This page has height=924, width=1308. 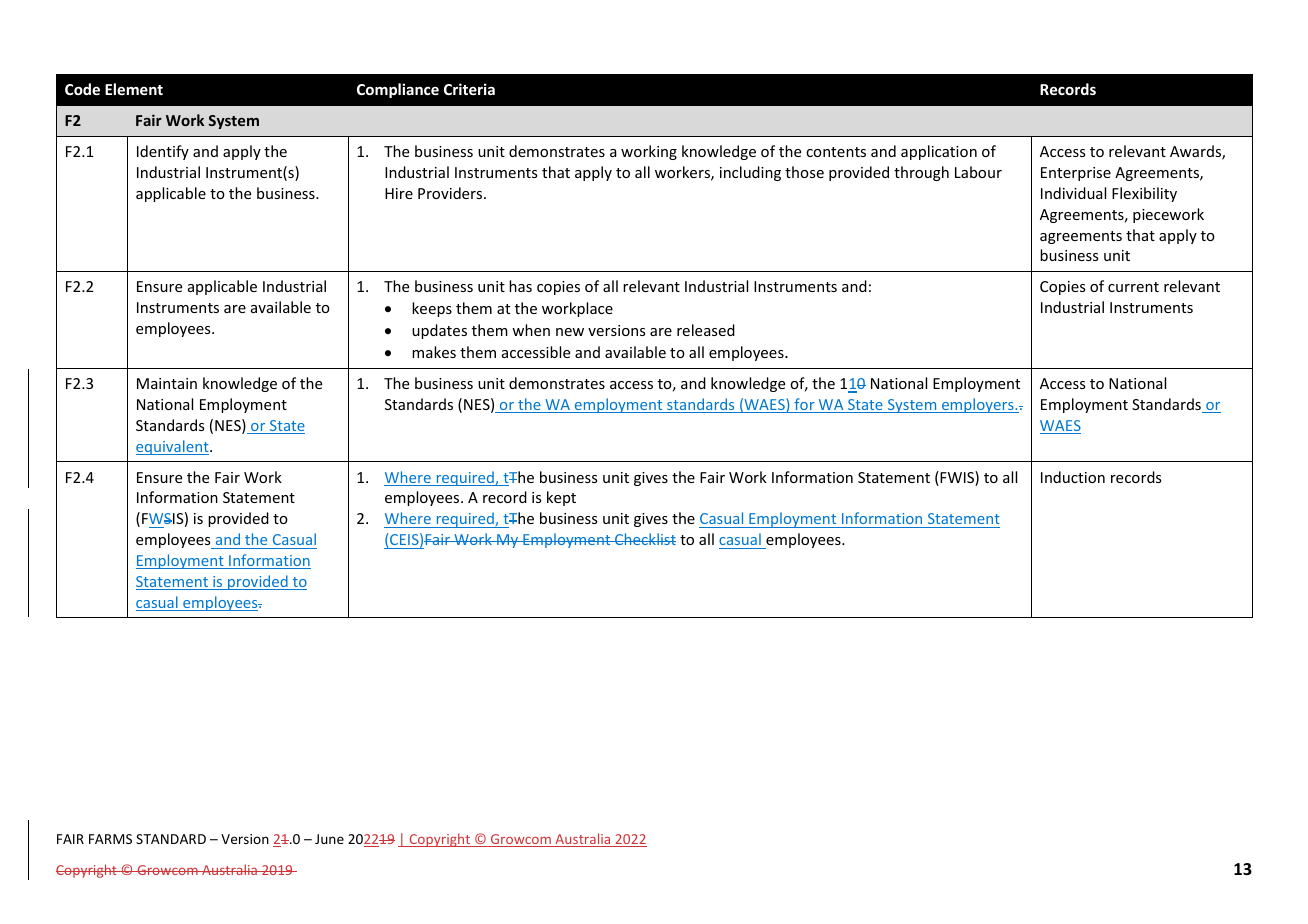 What do you see at coordinates (167, 383) in the page?
I see `Maintain` at bounding box center [167, 383].
